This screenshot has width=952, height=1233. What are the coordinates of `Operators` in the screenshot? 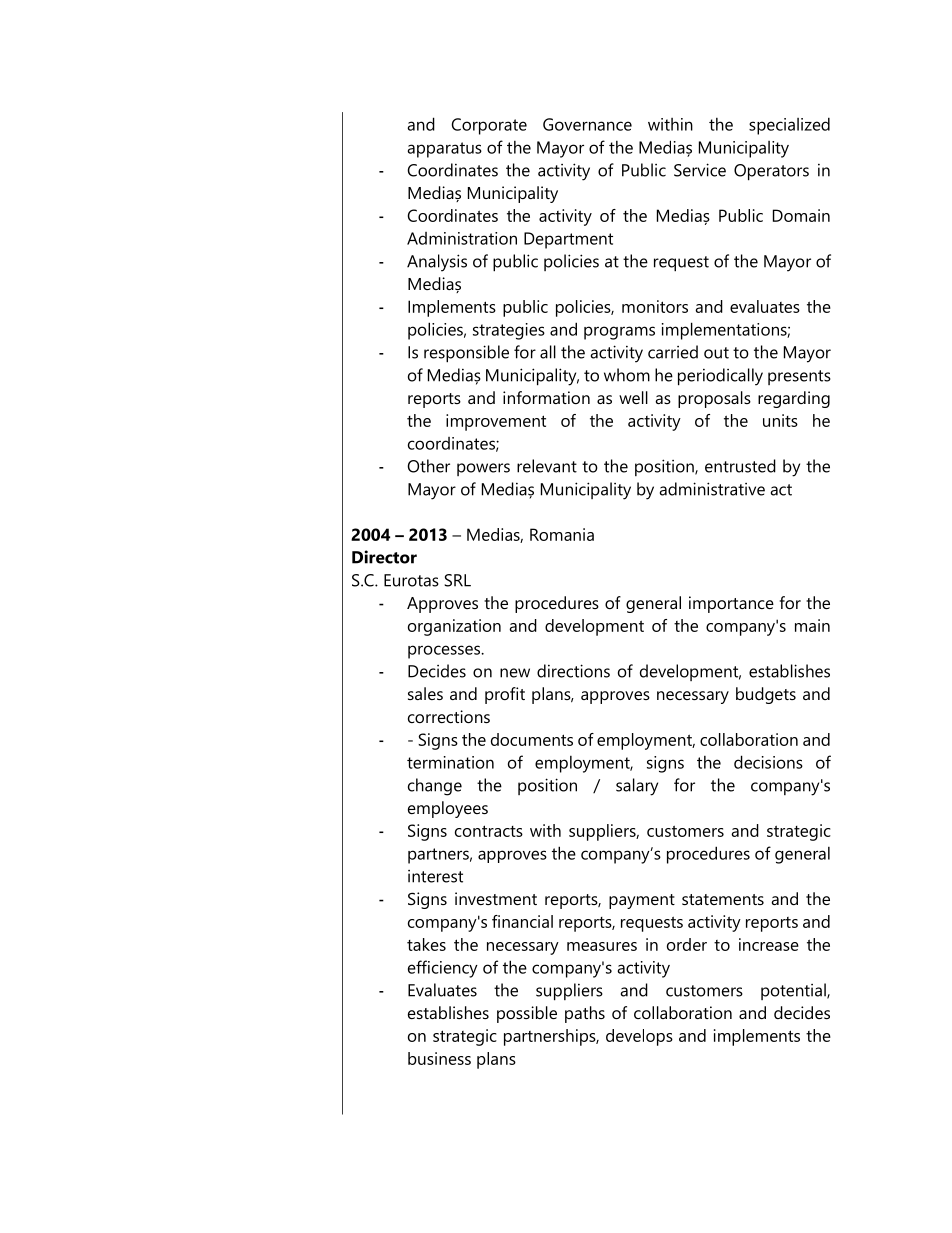 It's located at (771, 172).
